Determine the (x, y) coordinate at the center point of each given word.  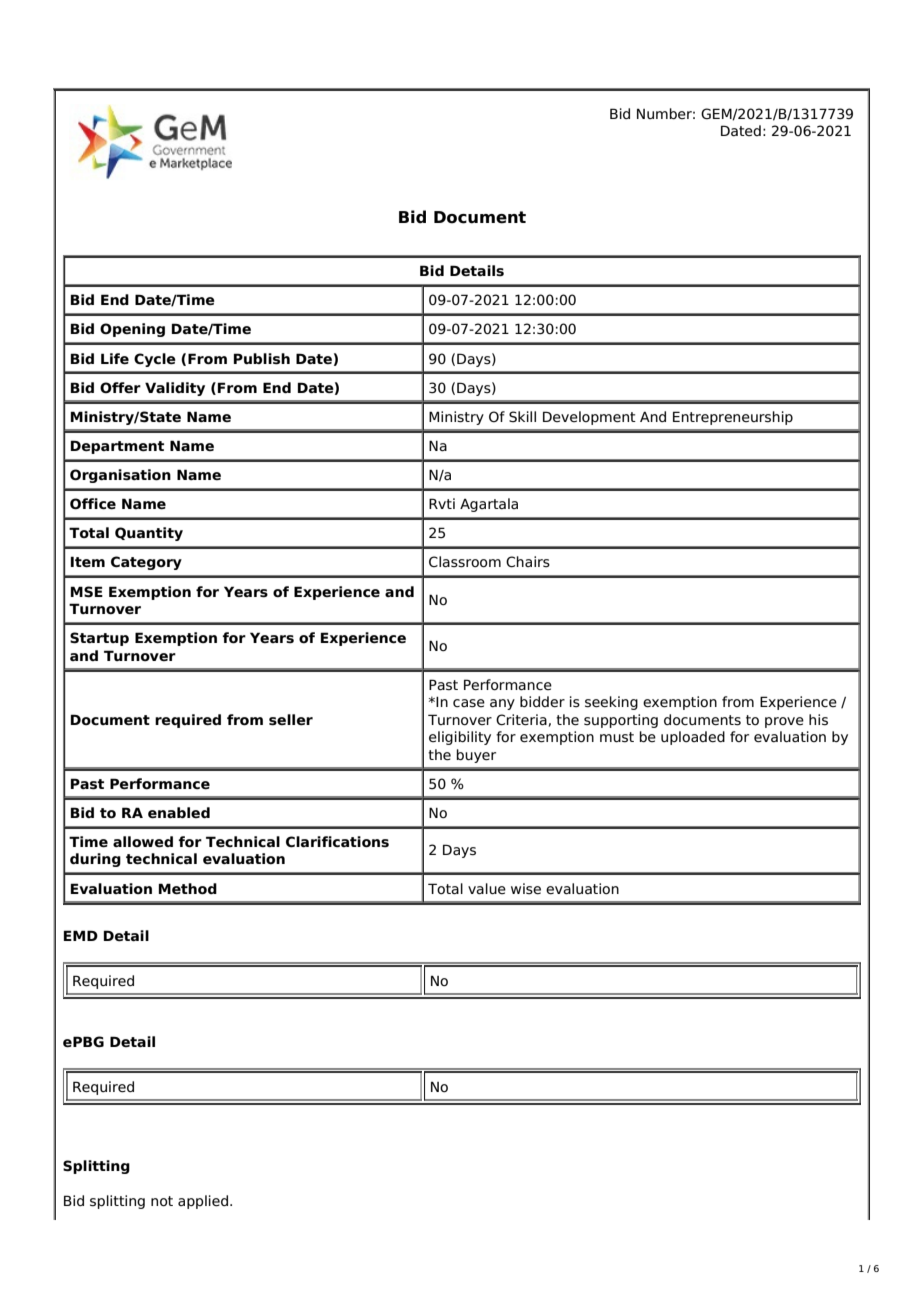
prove (784, 722)
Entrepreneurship (733, 418)
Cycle (155, 360)
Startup (99, 639)
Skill (522, 416)
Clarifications (337, 842)
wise (526, 889)
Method (188, 889)
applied (204, 1202)
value (487, 889)
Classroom (465, 562)
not (162, 1201)
